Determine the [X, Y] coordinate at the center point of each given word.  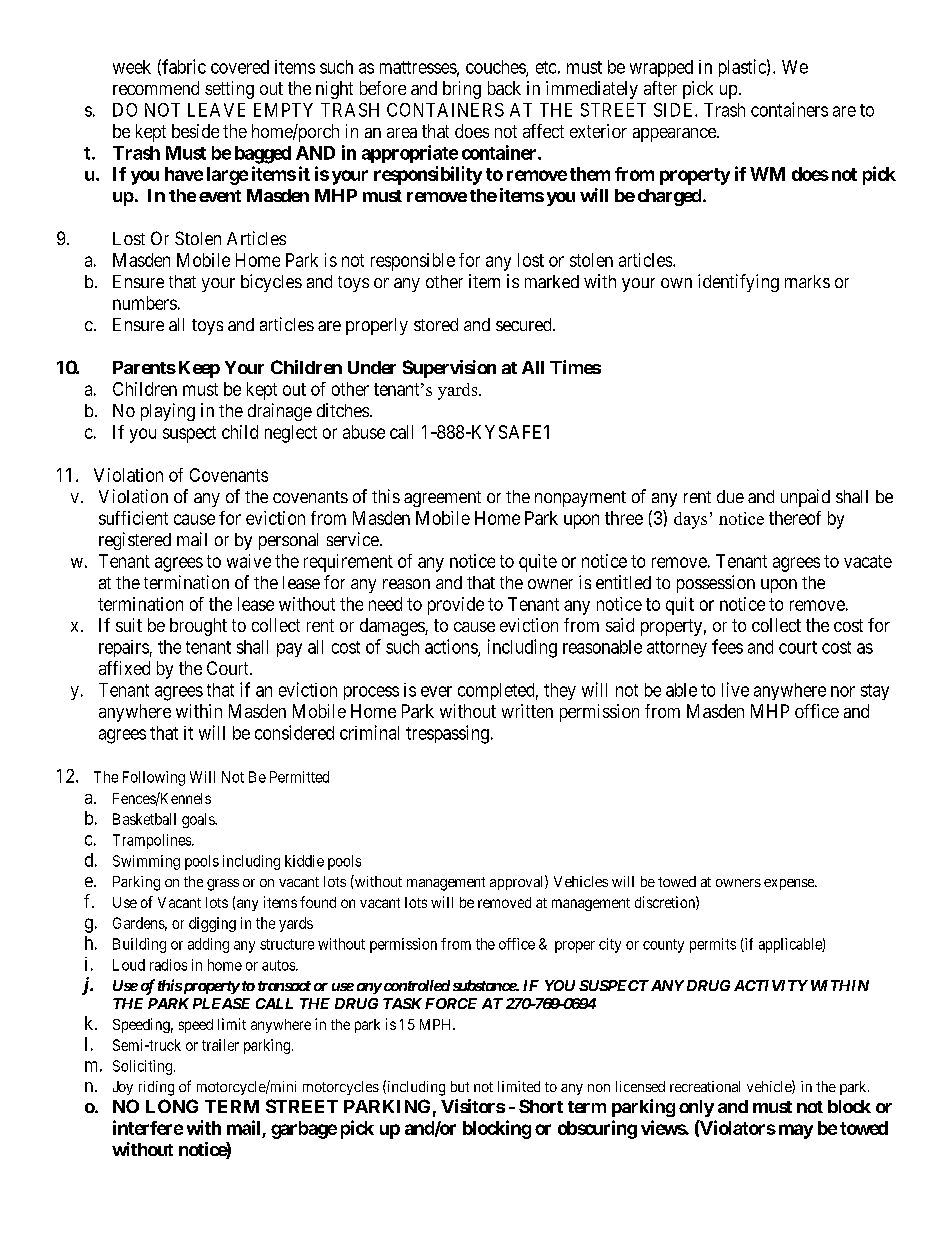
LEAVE [216, 110]
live [735, 689]
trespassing [447, 734]
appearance [675, 135]
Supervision [449, 369]
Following [154, 778]
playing [168, 412]
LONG [172, 1106]
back [504, 88]
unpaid [805, 498]
